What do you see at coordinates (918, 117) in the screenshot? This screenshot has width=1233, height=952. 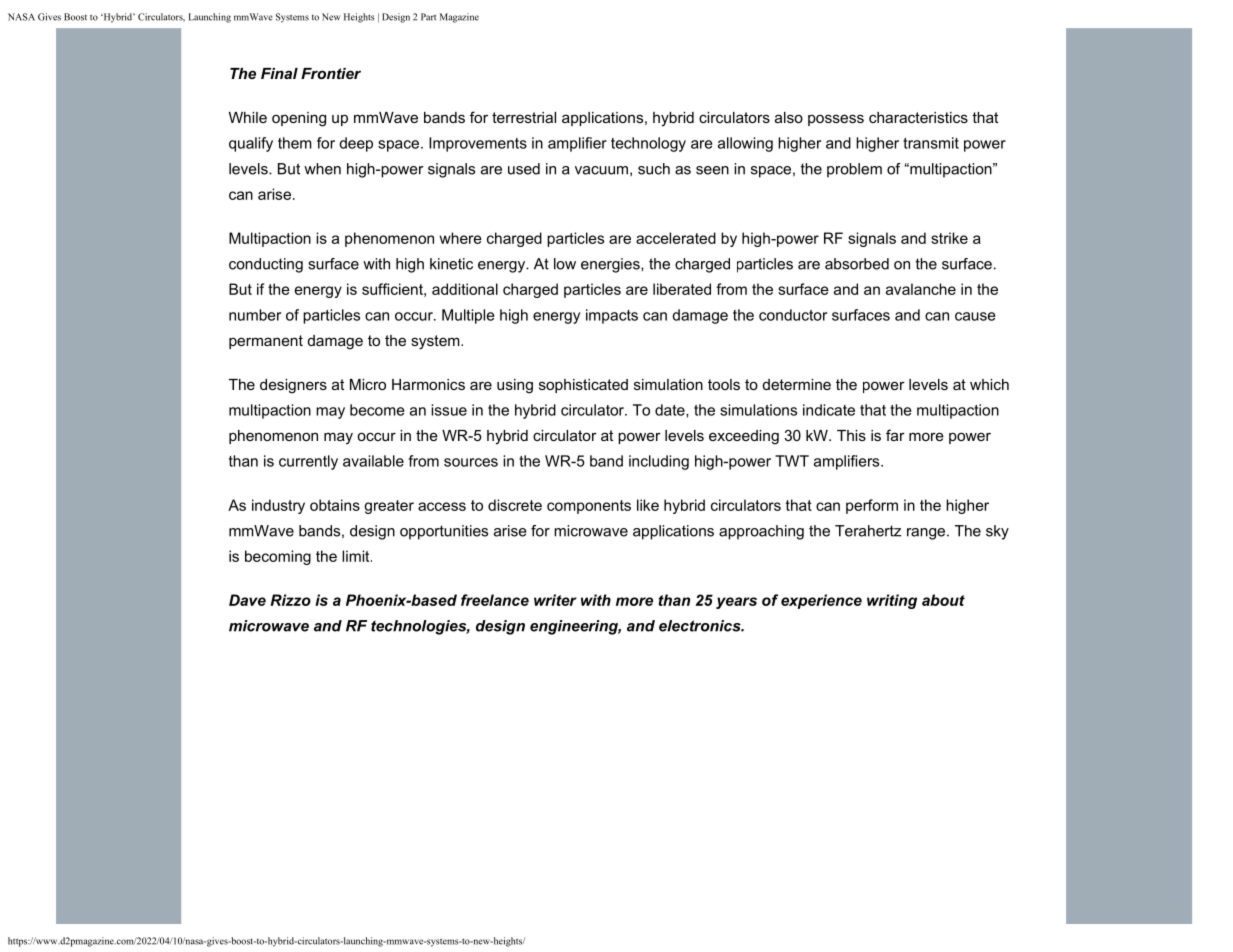 I see `characteristics` at bounding box center [918, 117].
